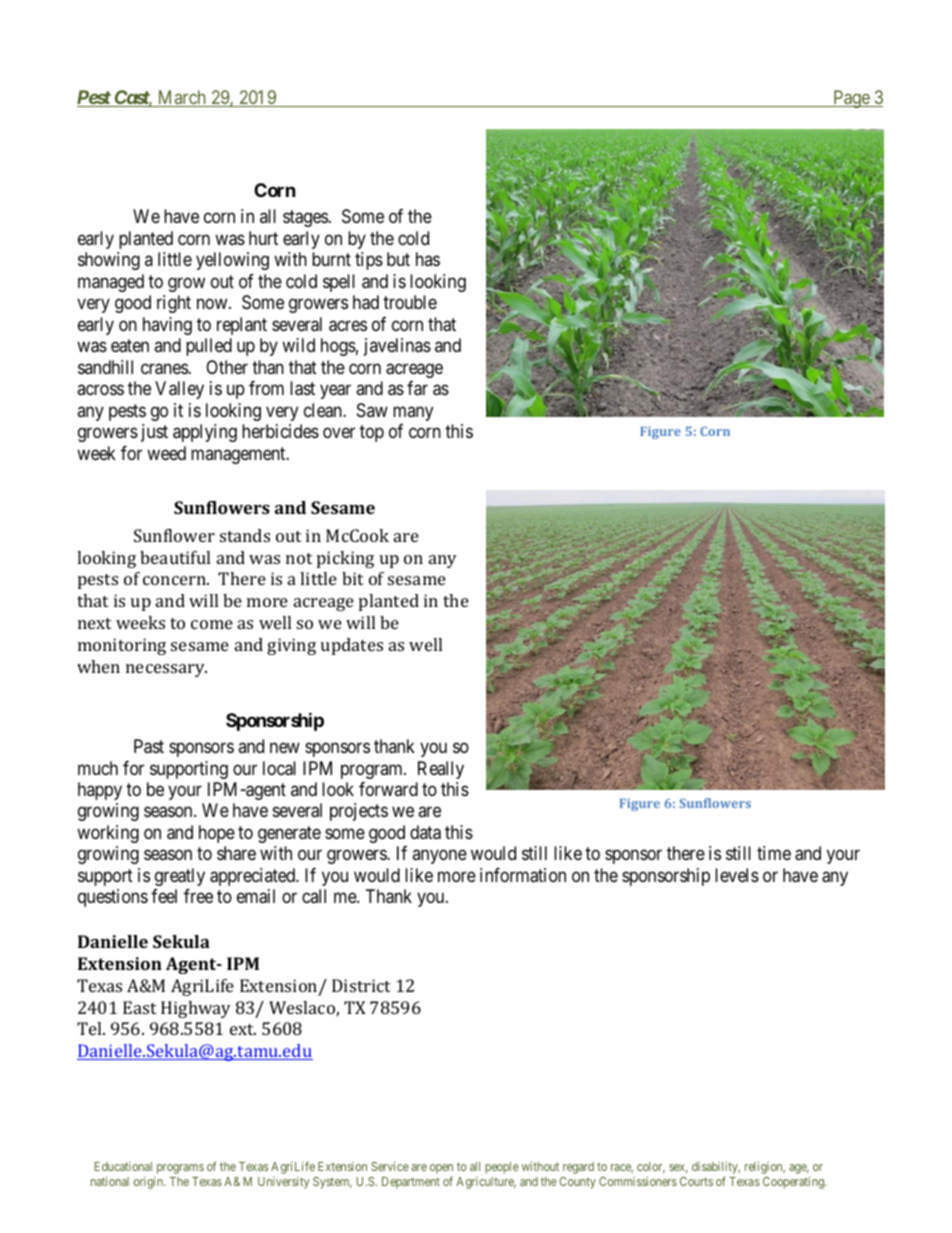  I want to click on weed, so click(166, 453).
